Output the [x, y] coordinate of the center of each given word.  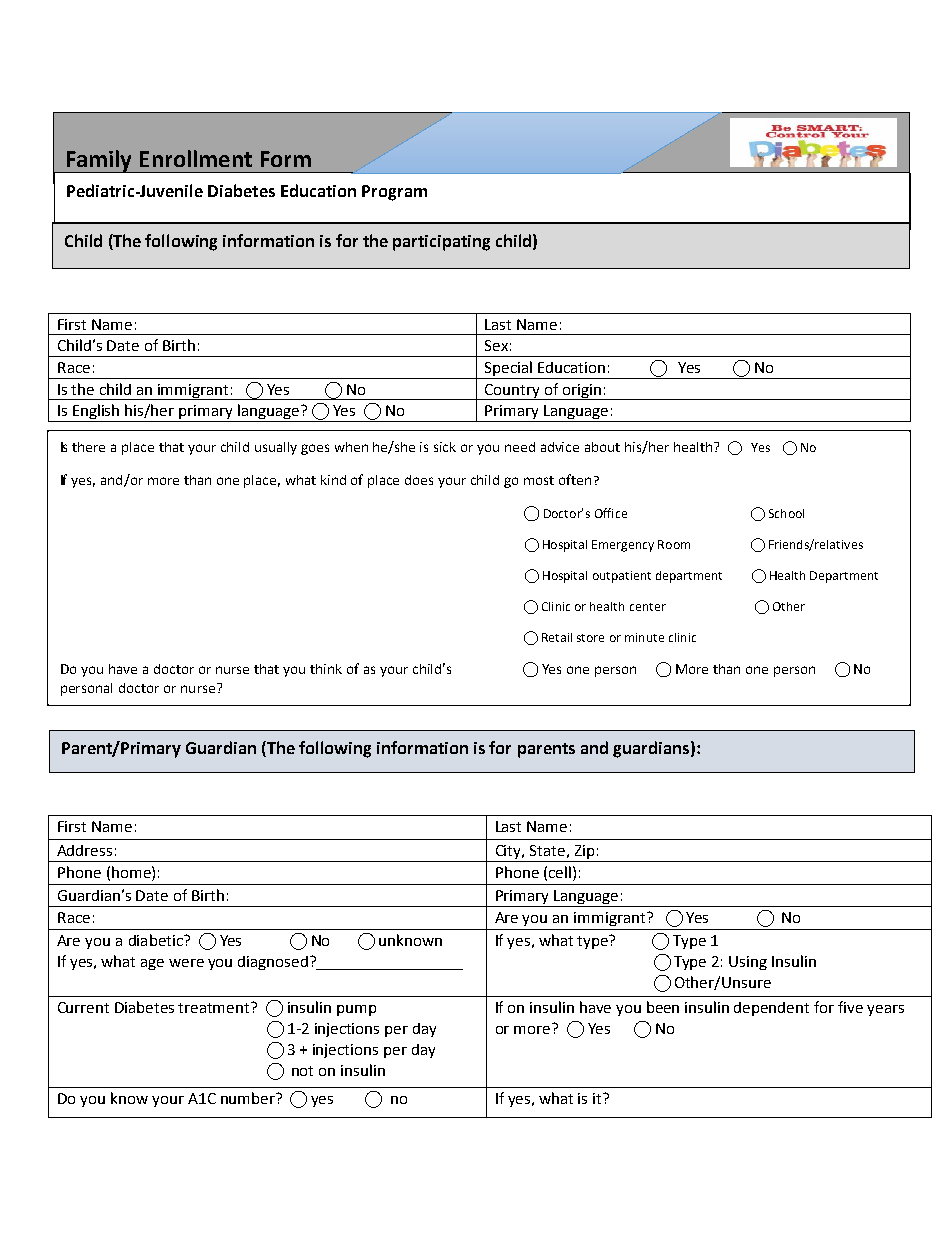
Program [394, 193]
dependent [771, 1009]
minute [644, 637]
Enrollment [196, 158]
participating [441, 243]
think [326, 669]
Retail [557, 637]
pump [356, 1010]
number [249, 1098]
